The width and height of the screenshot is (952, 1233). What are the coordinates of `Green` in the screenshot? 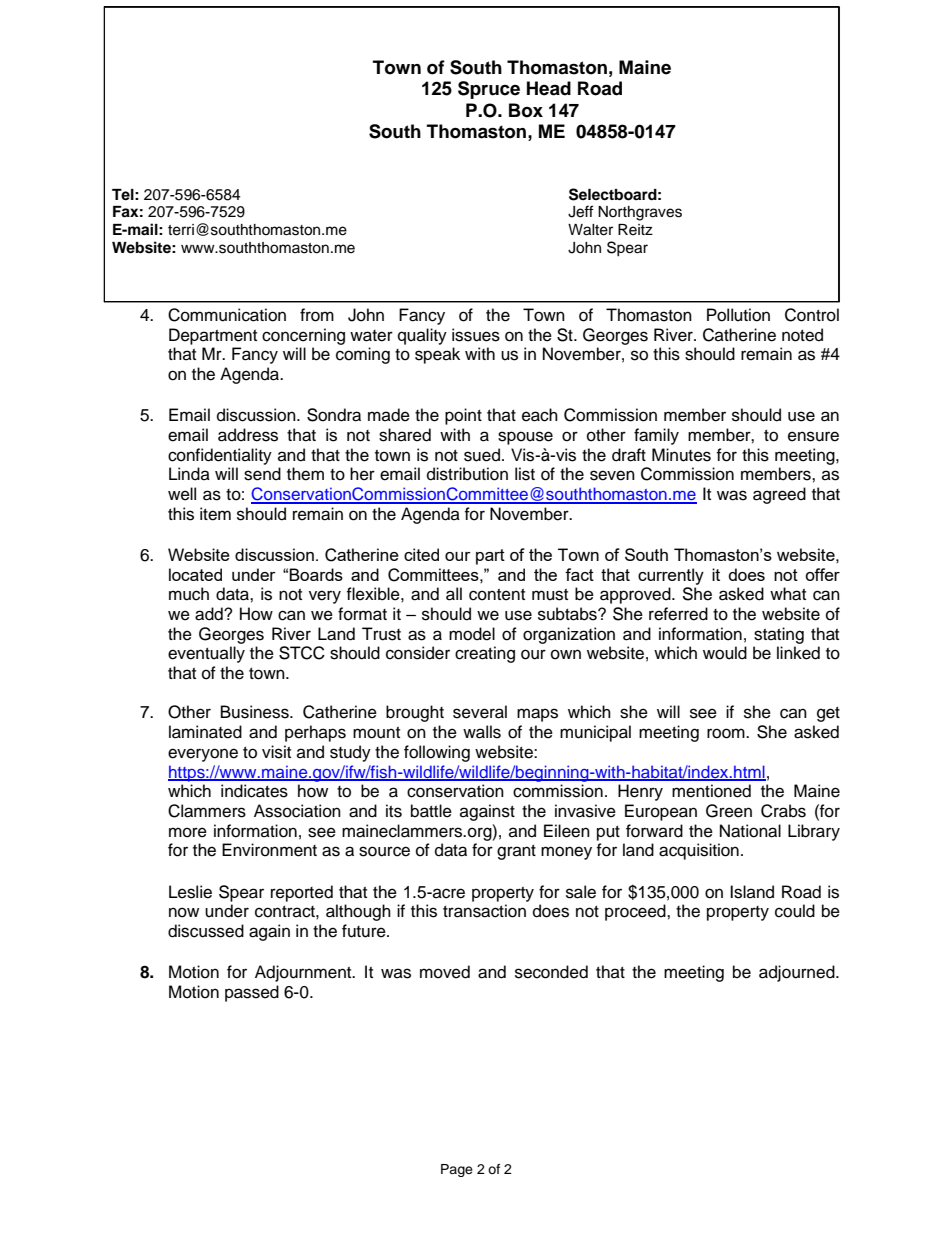 It's located at (729, 811).
